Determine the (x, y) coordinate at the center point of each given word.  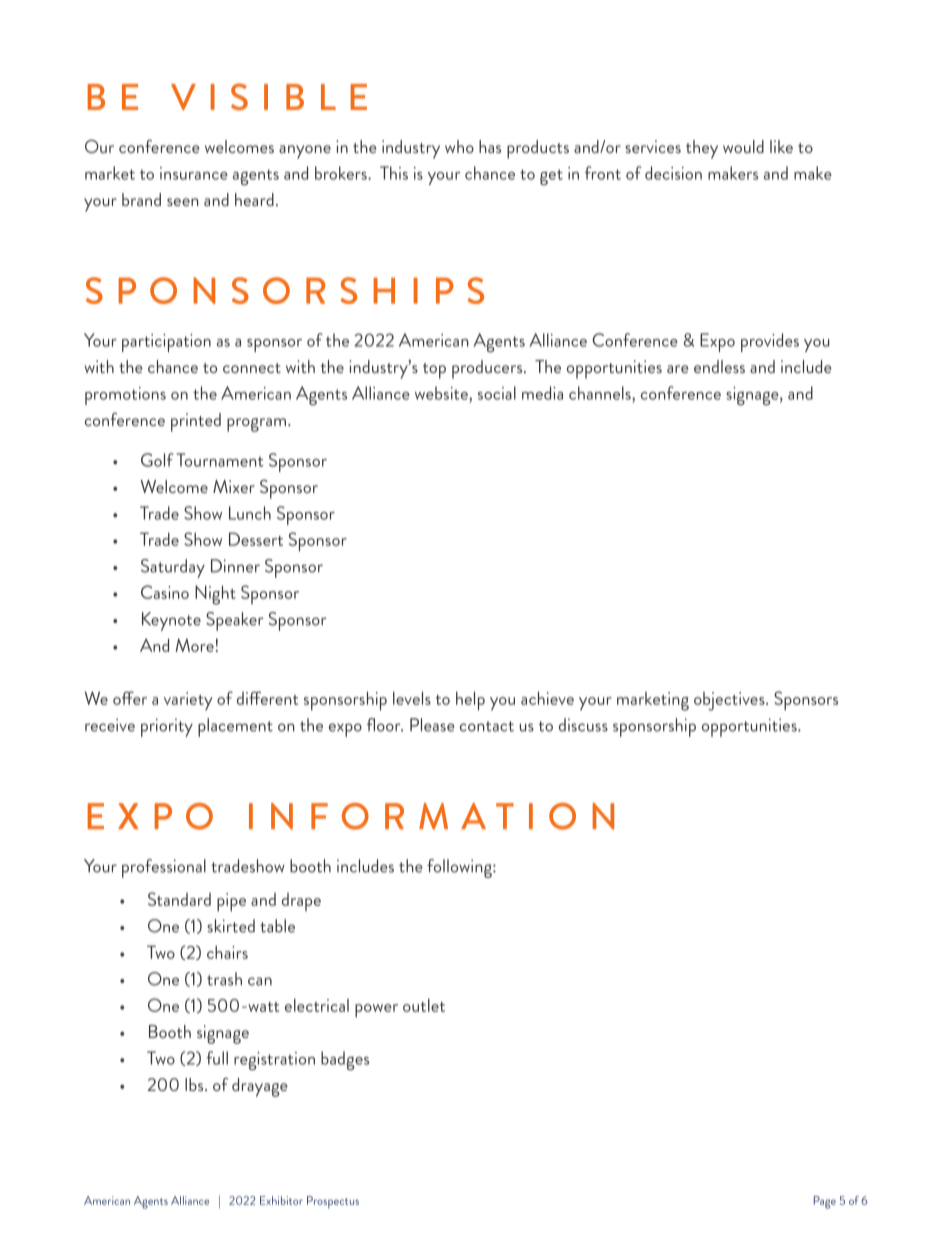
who (459, 146)
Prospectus (333, 1202)
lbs (195, 1084)
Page (825, 1202)
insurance (194, 173)
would (743, 146)
